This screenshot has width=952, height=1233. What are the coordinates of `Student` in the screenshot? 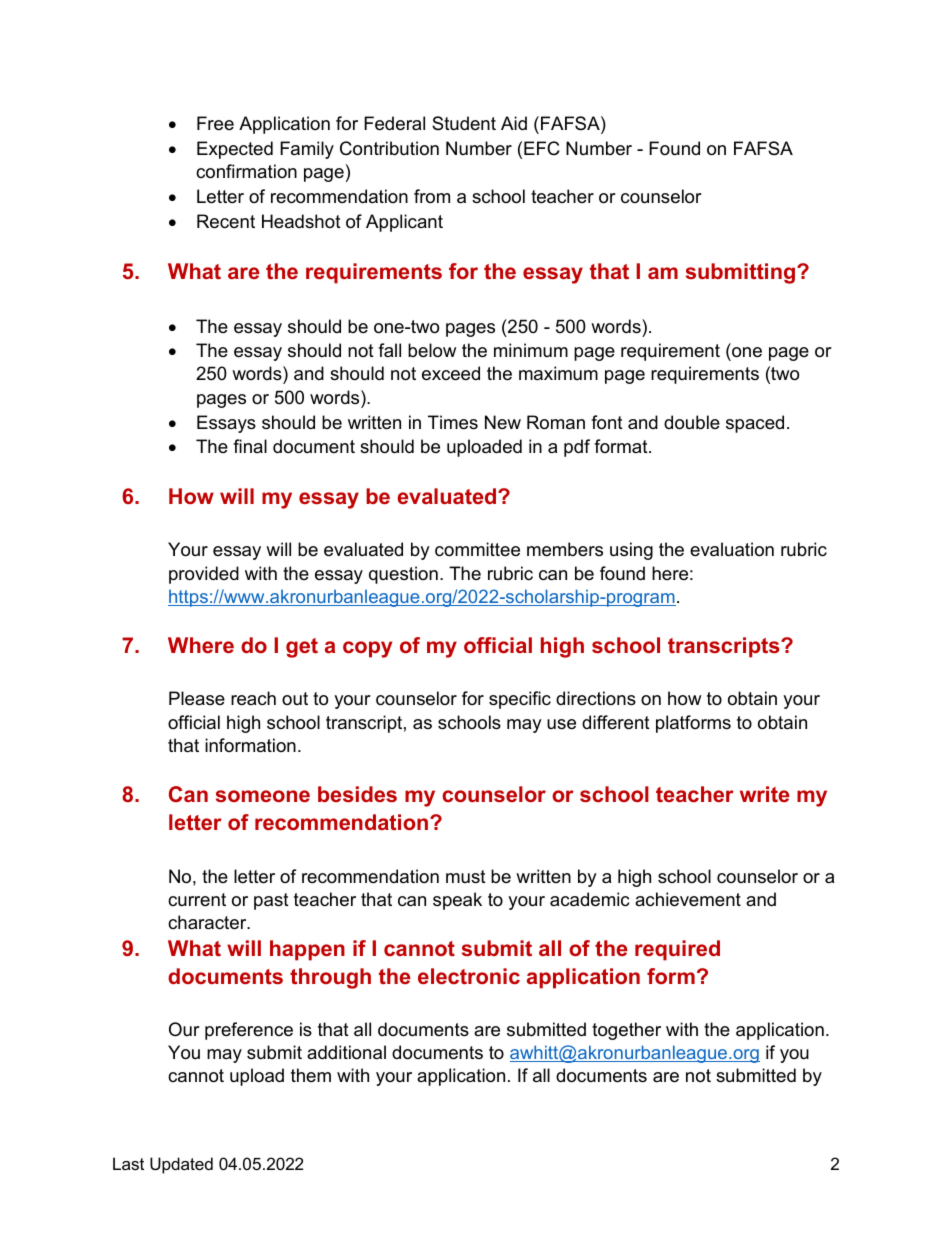 It's located at (464, 123).
